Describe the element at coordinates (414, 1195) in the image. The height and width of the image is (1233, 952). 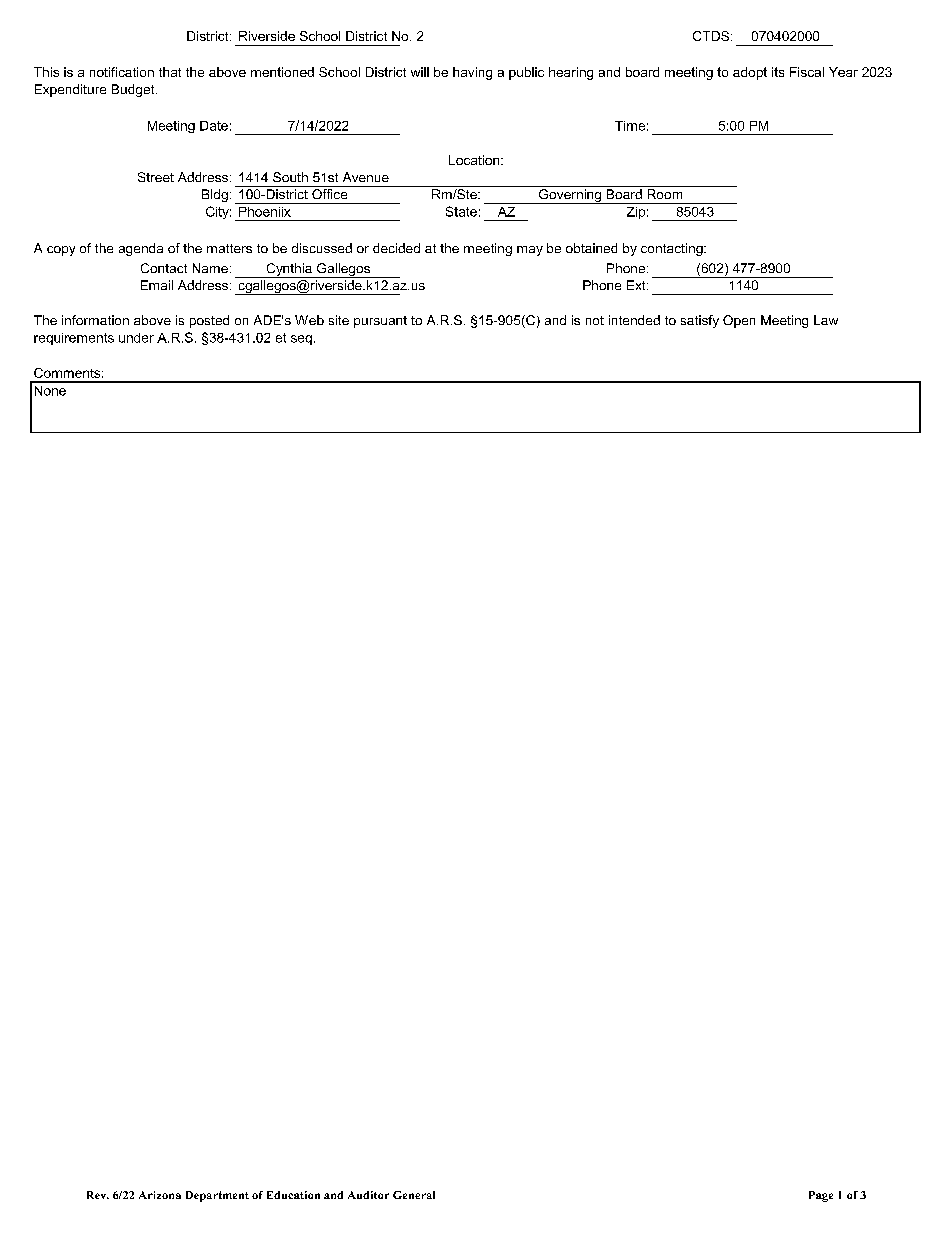
I see `General` at that location.
